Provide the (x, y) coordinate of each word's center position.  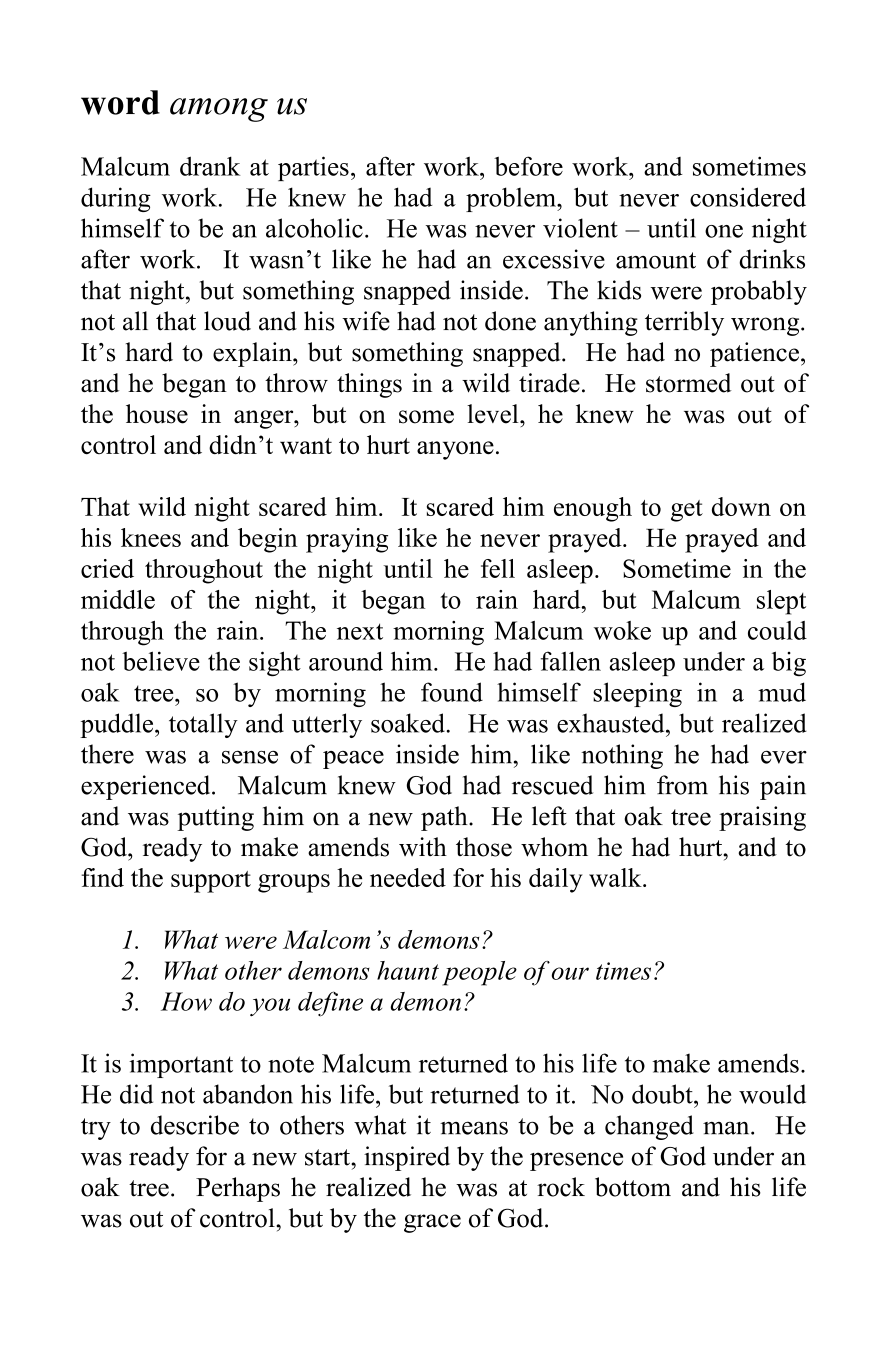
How (186, 1001)
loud (227, 321)
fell (498, 568)
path (445, 818)
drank (210, 166)
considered (748, 197)
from (682, 785)
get (687, 511)
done (510, 321)
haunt (408, 970)
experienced (147, 787)
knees (151, 537)
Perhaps (238, 1189)
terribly (684, 323)
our (570, 973)
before (528, 166)
